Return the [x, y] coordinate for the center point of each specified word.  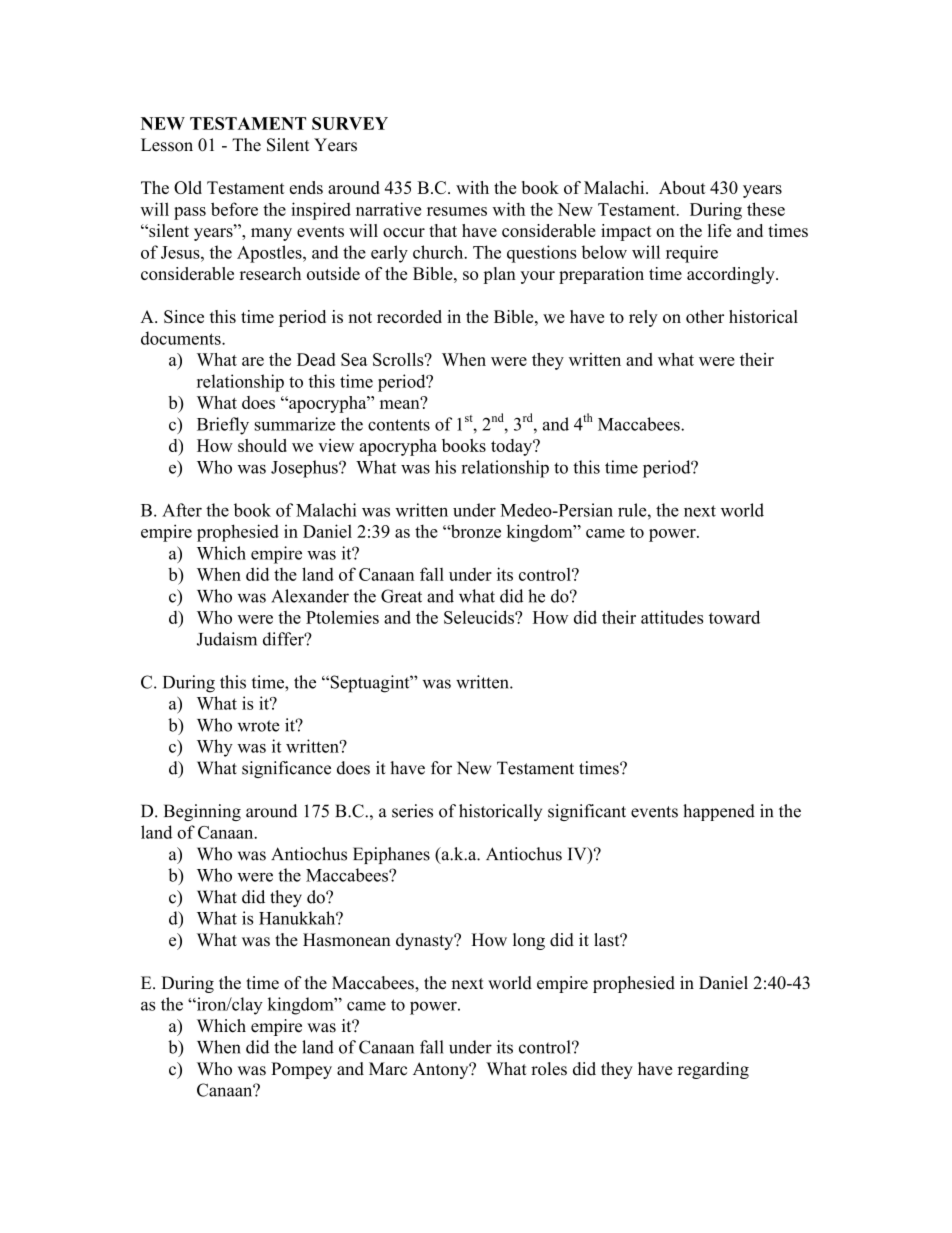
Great [401, 596]
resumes [457, 211]
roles [549, 1069]
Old [188, 187]
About [682, 187]
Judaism [227, 639]
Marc [388, 1069]
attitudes [672, 617]
